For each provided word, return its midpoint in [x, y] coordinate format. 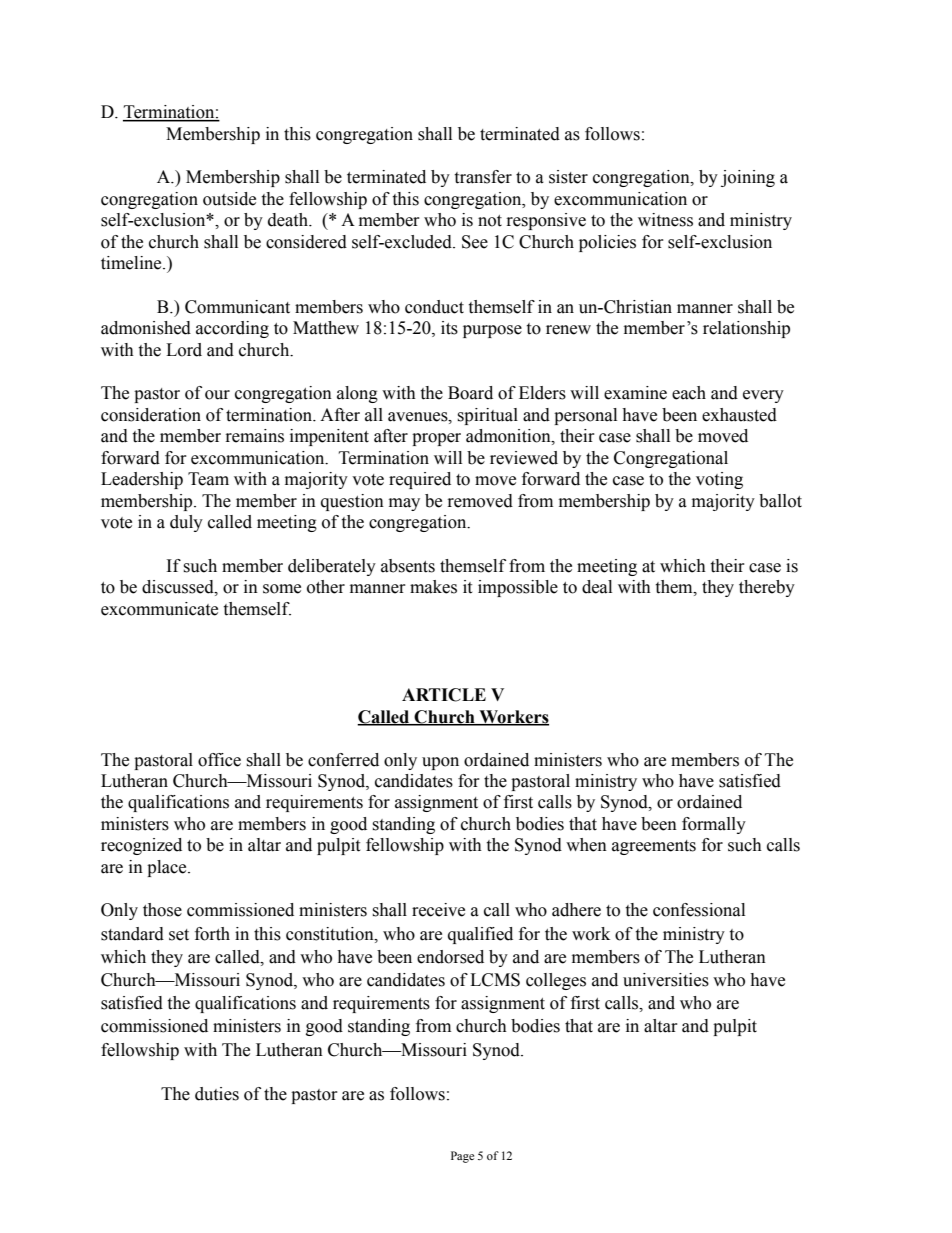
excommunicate [159, 609]
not [490, 221]
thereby [767, 588]
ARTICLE [444, 695]
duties [217, 1094]
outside [229, 199]
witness [665, 220]
